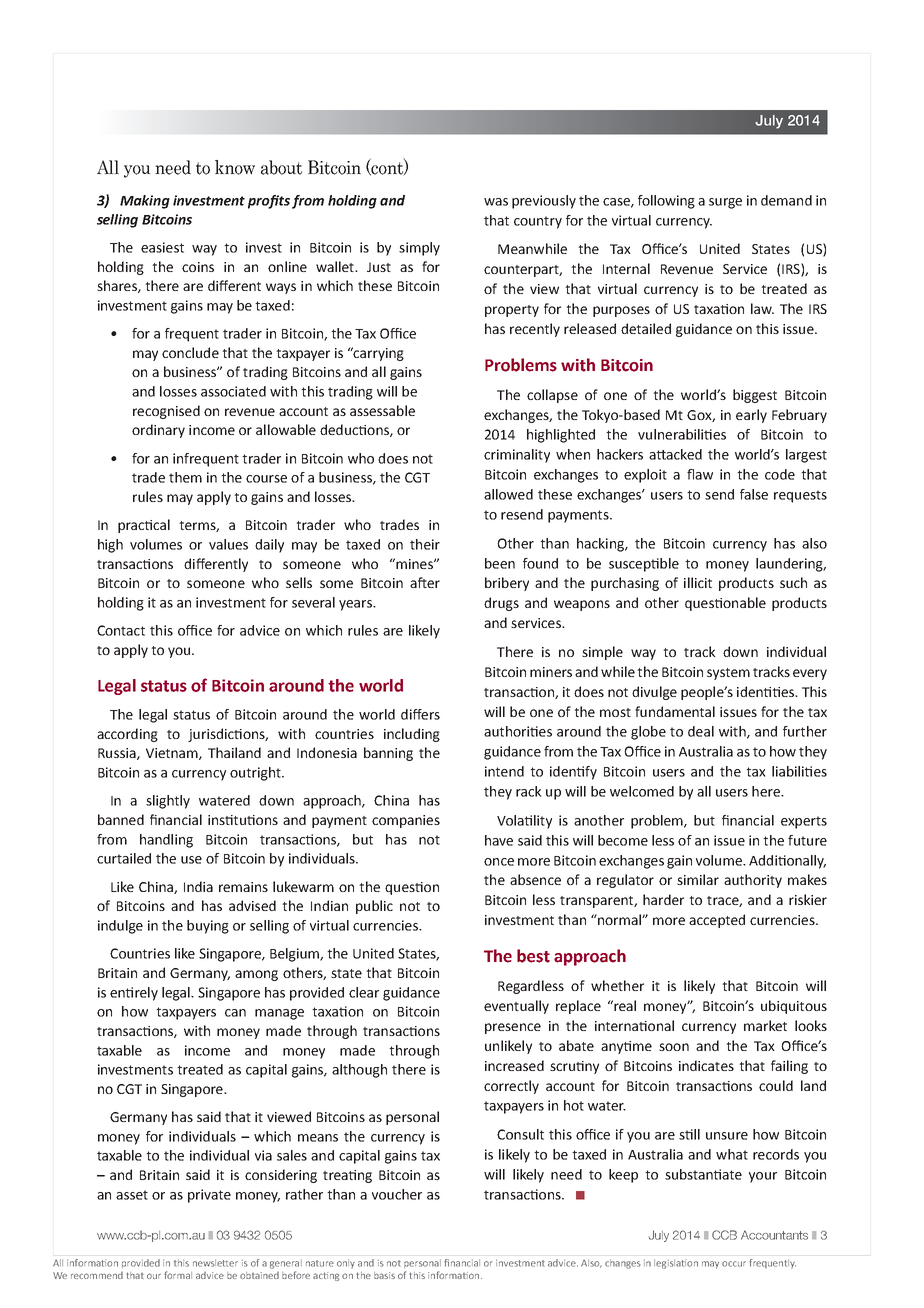 This screenshot has width=924, height=1308. Describe the element at coordinates (145, 202) in the screenshot. I see `Making` at that location.
